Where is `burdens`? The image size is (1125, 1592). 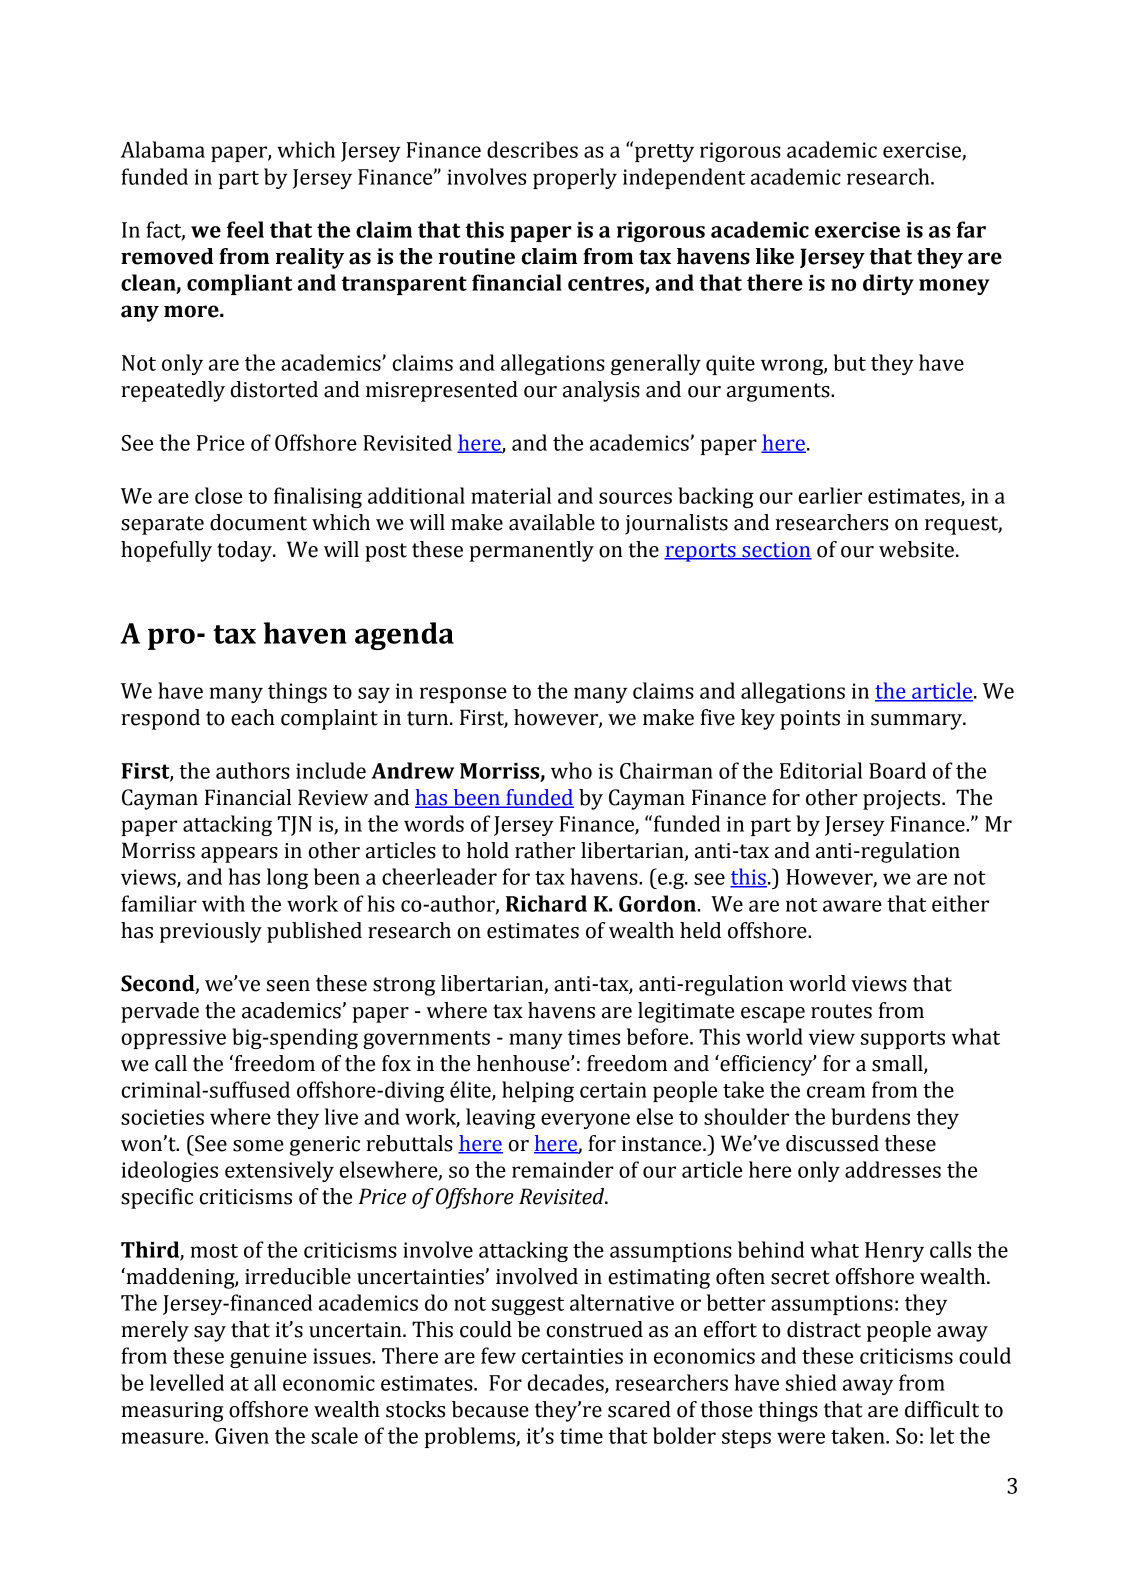
burdens is located at coordinates (870, 1116).
